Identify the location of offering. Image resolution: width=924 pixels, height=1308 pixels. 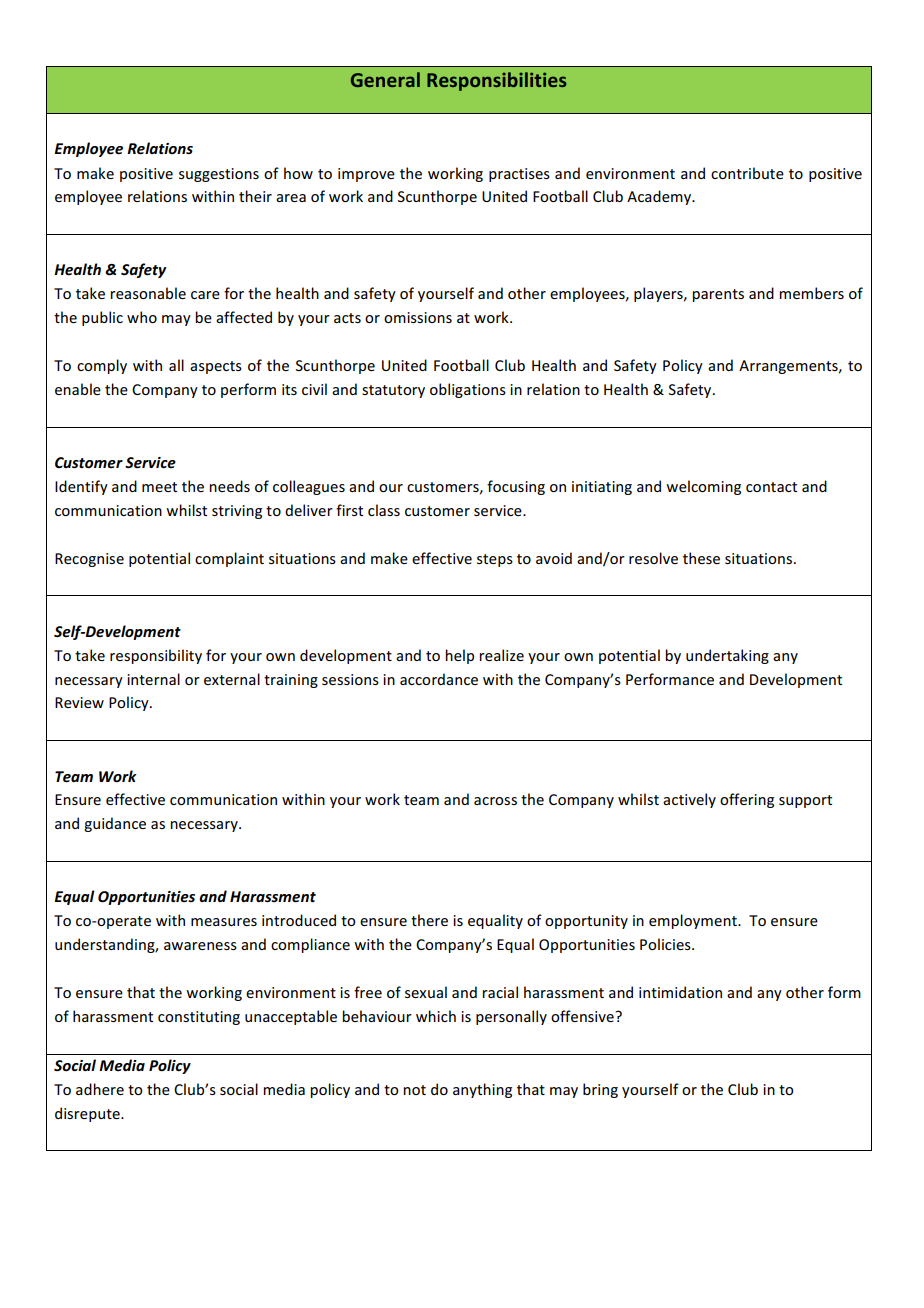
(747, 800).
